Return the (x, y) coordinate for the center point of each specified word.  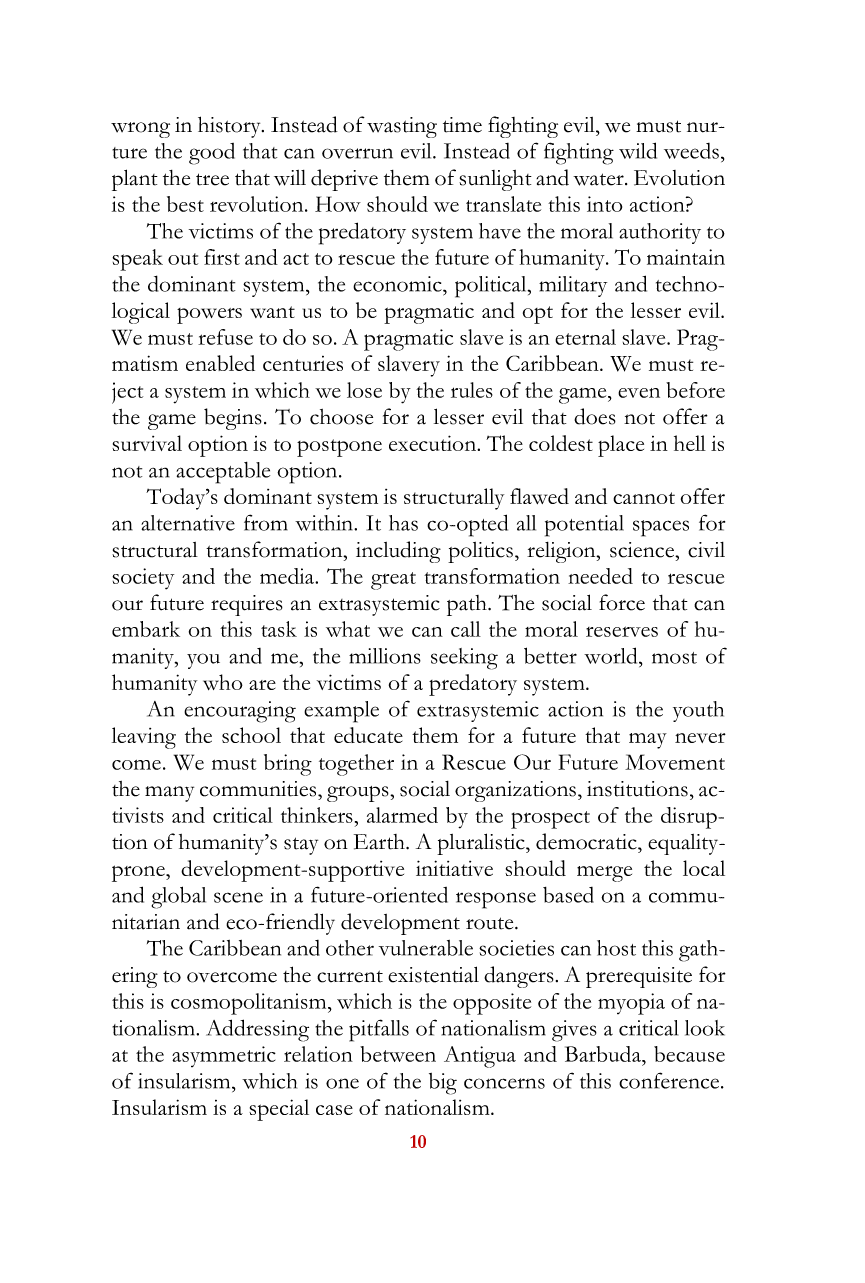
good (212, 154)
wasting (402, 127)
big (443, 1084)
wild (638, 150)
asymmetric (224, 1056)
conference (670, 1080)
